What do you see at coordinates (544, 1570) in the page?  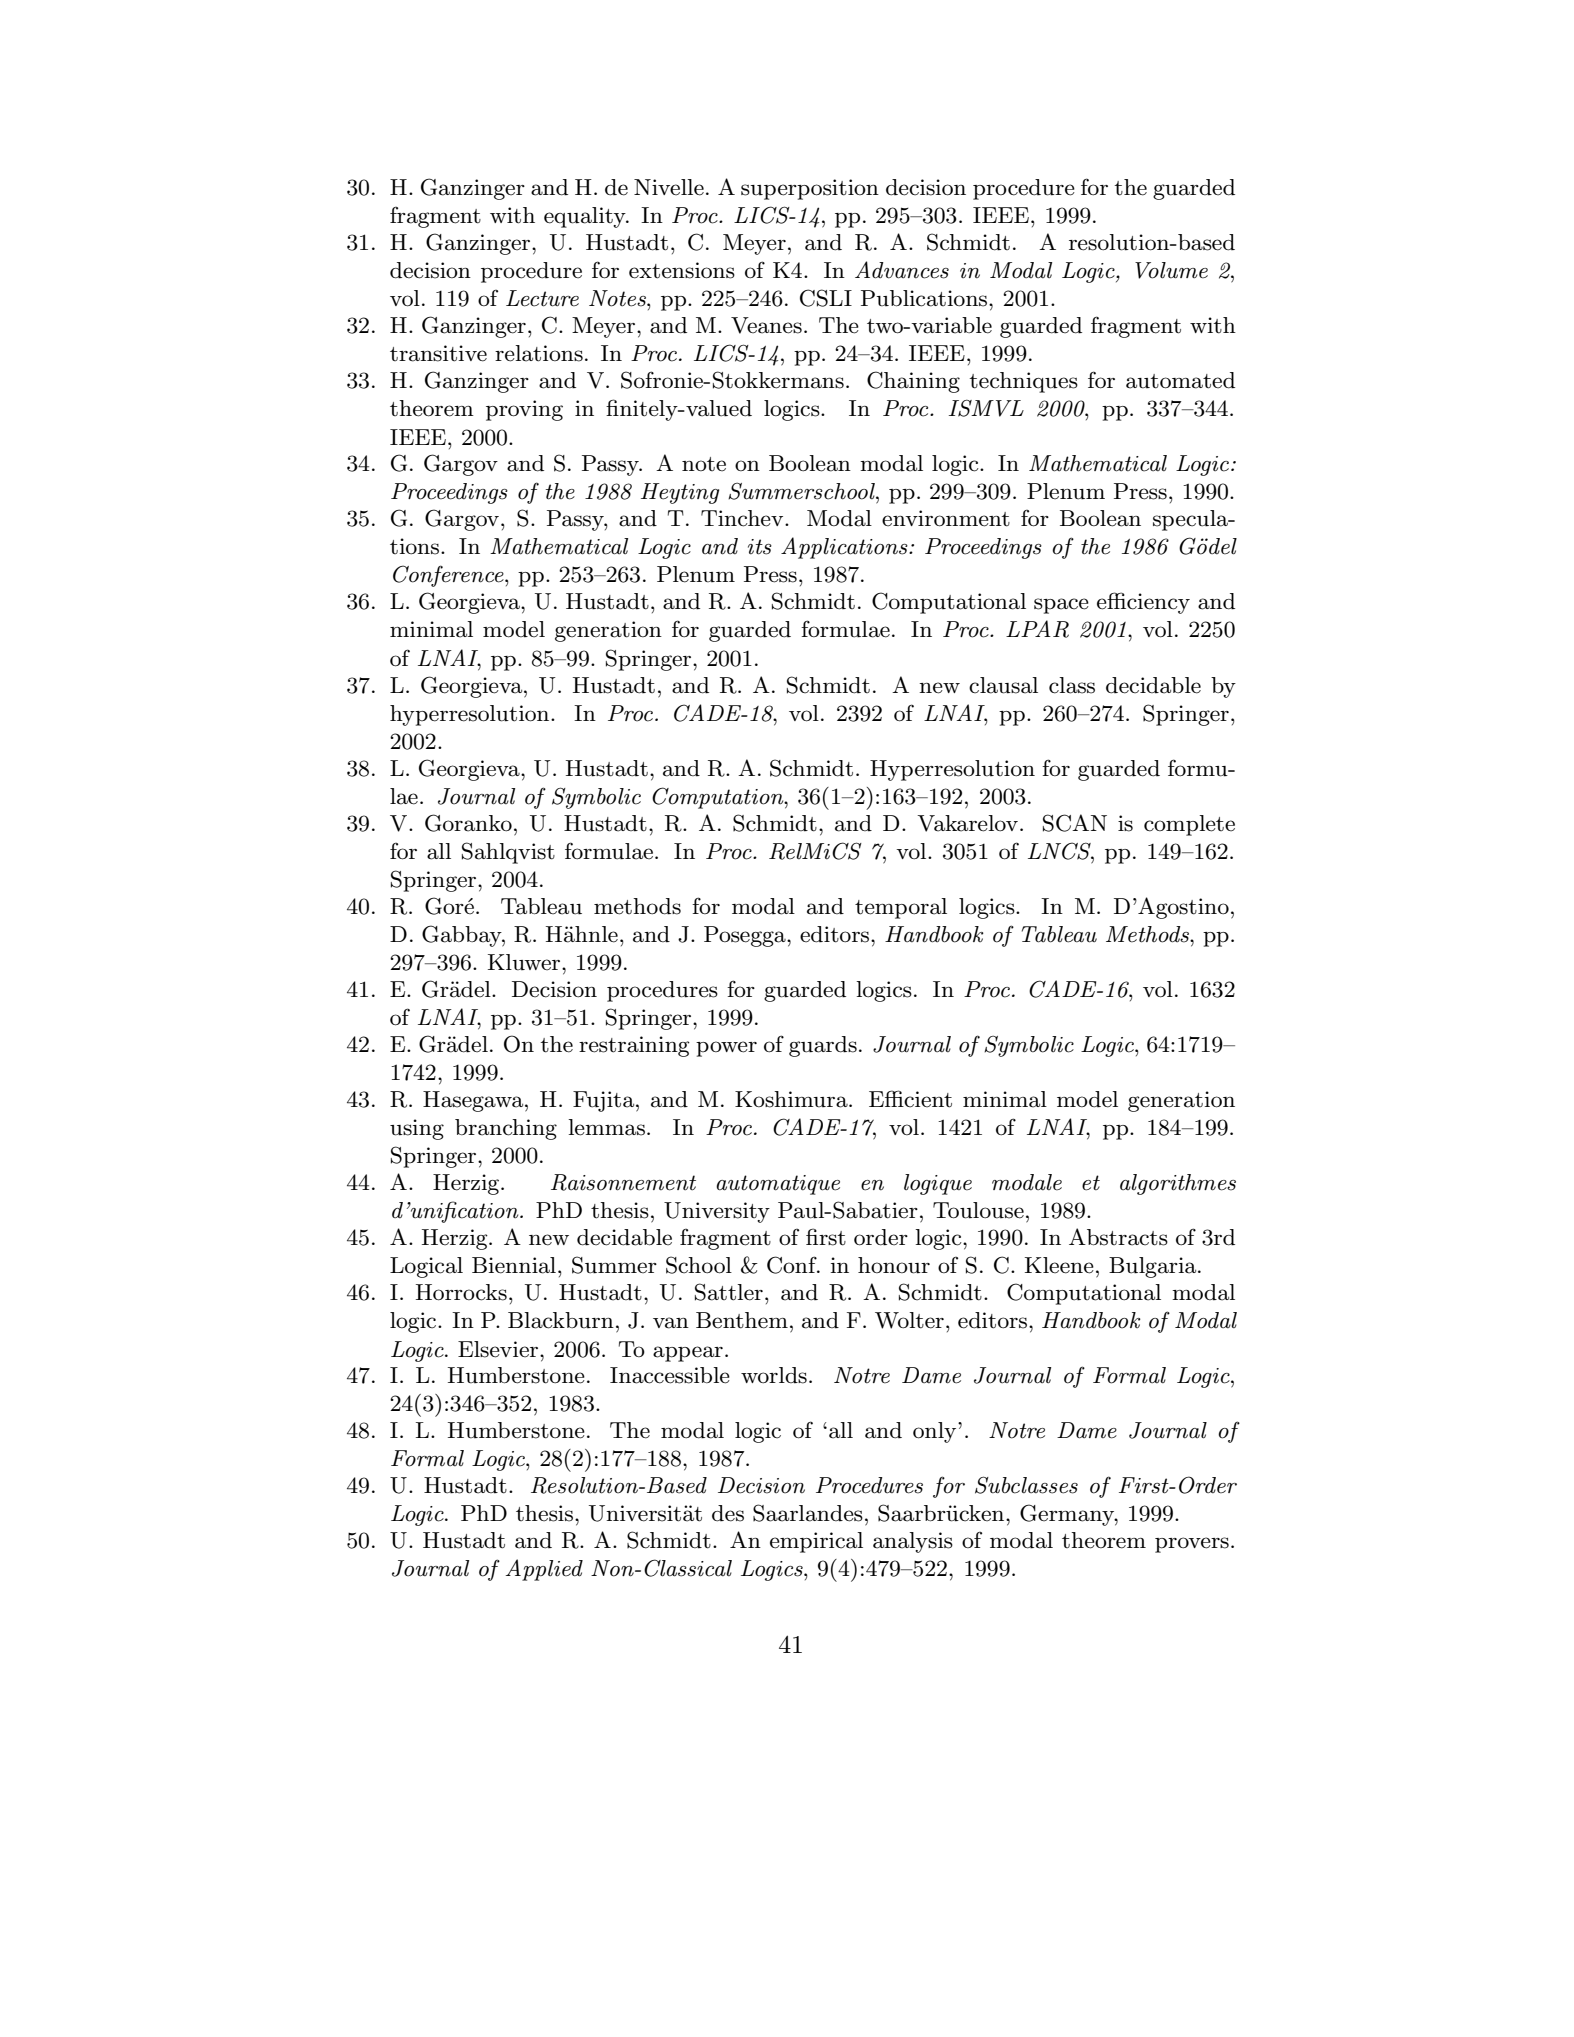 I see `Applied` at bounding box center [544, 1570].
